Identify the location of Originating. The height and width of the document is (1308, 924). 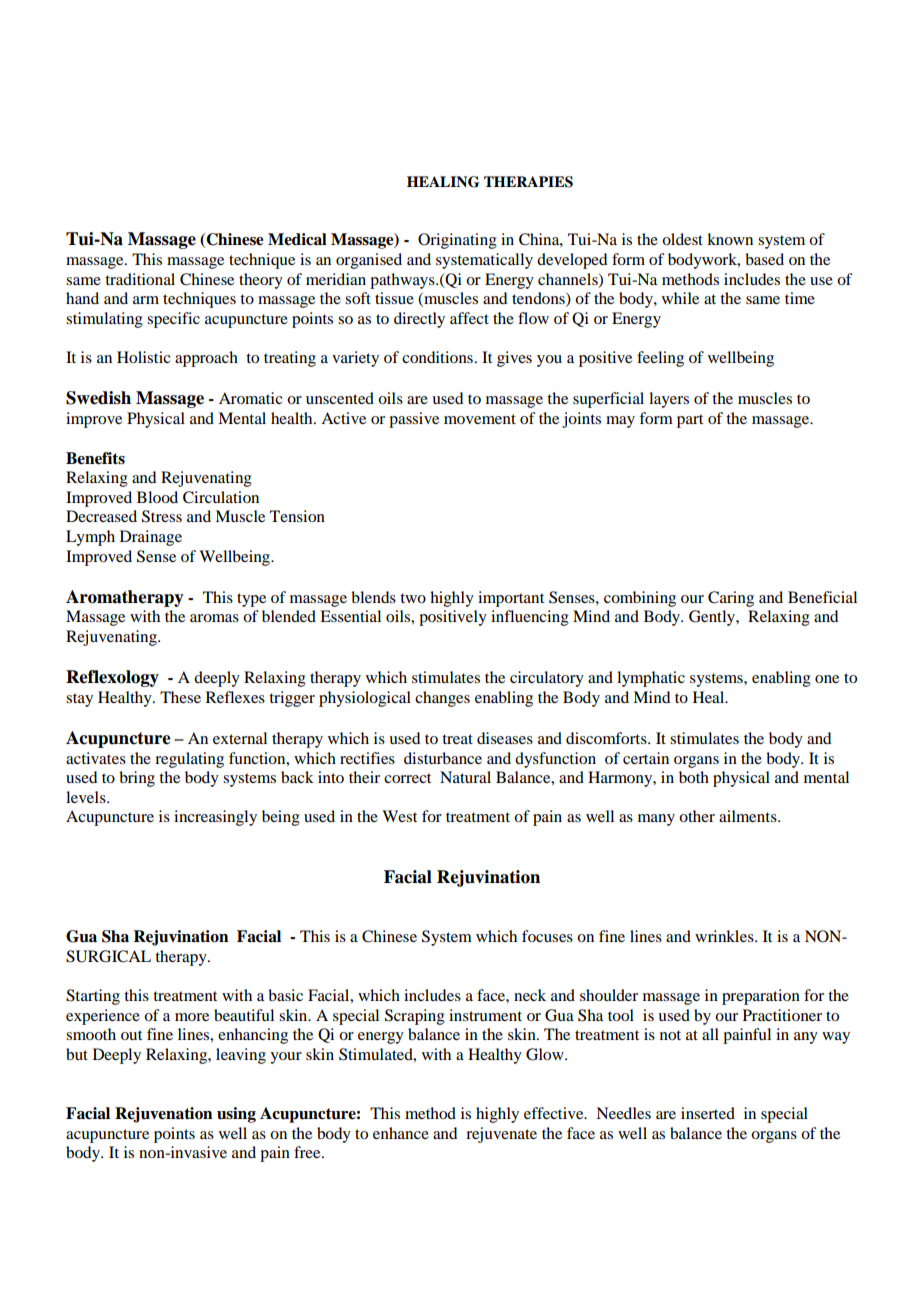
(457, 241).
